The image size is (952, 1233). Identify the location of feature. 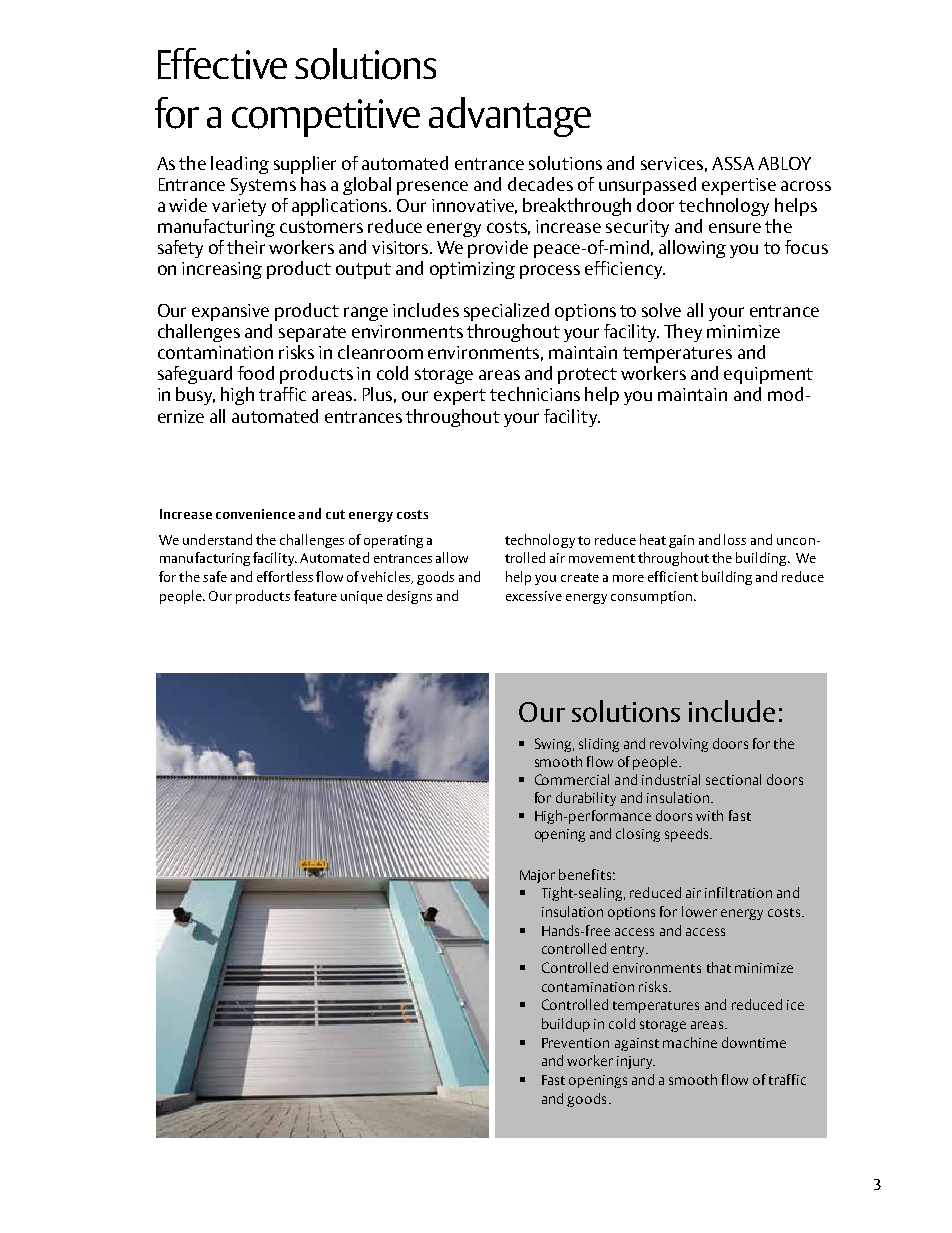
(315, 595).
